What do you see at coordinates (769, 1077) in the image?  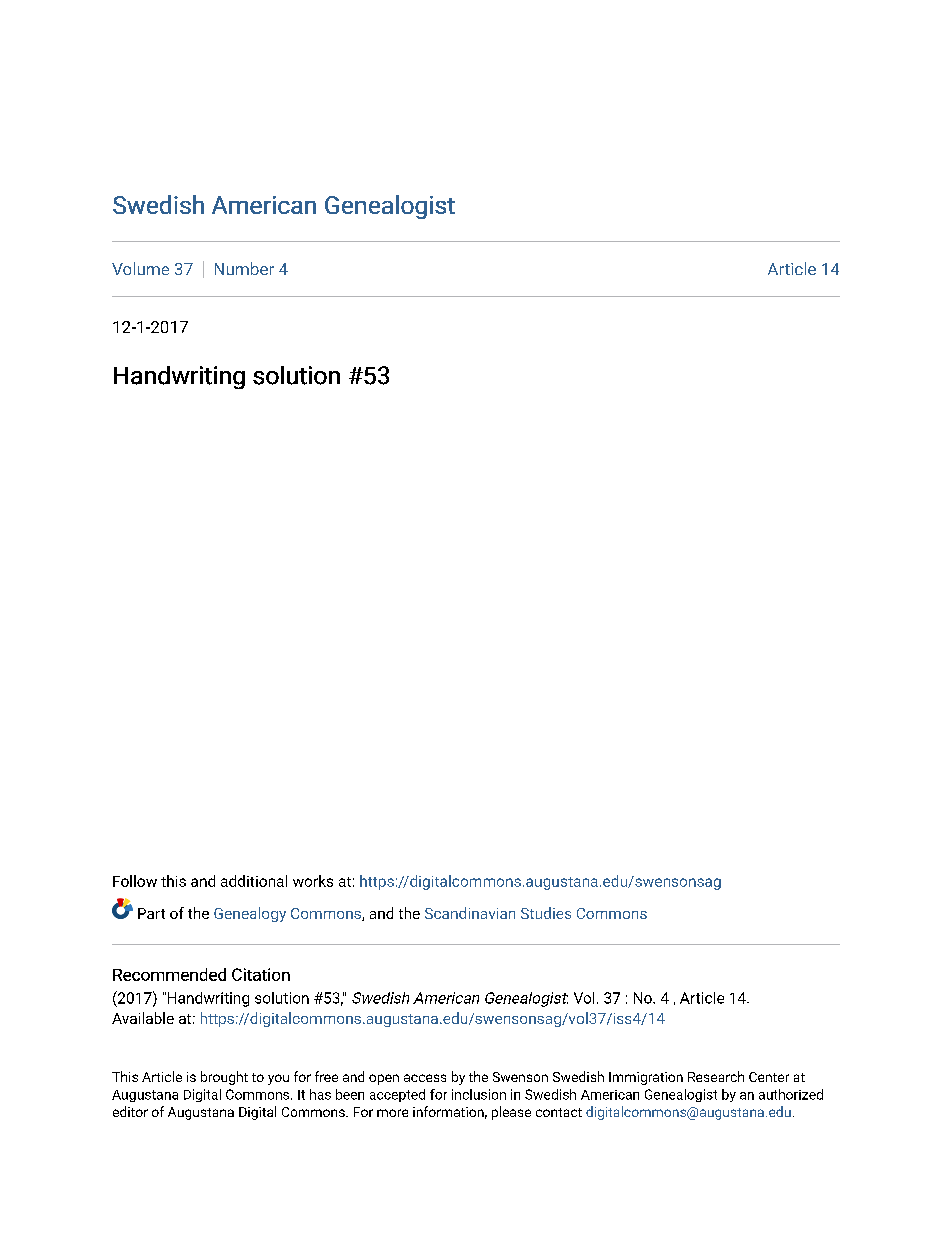 I see `Center` at bounding box center [769, 1077].
